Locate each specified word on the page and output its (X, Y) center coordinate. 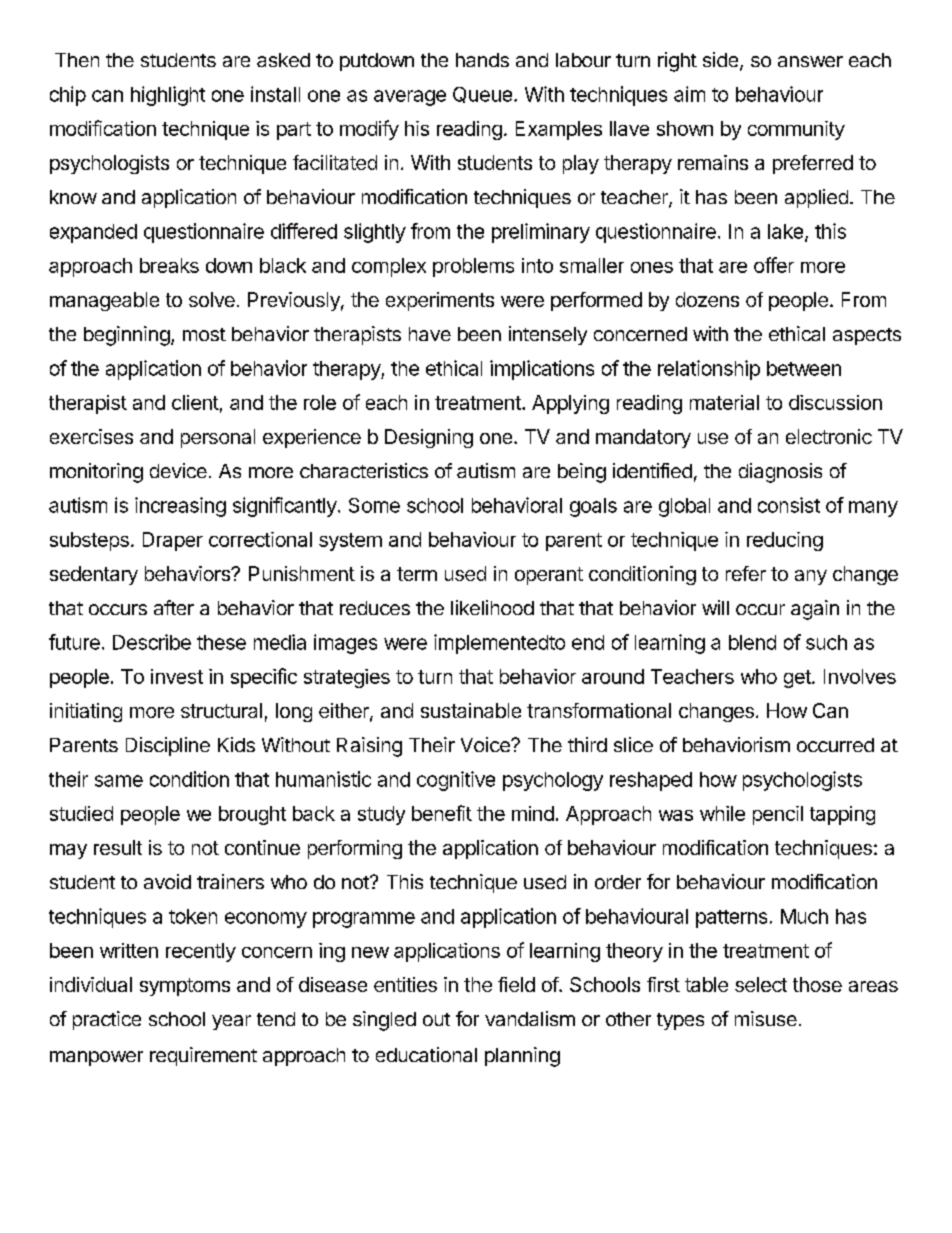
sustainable (471, 710)
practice (107, 1020)
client (195, 402)
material (724, 402)
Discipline (168, 746)
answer (810, 61)
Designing (429, 438)
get (798, 679)
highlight (168, 96)
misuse (766, 1018)
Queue (482, 95)
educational (426, 1054)
